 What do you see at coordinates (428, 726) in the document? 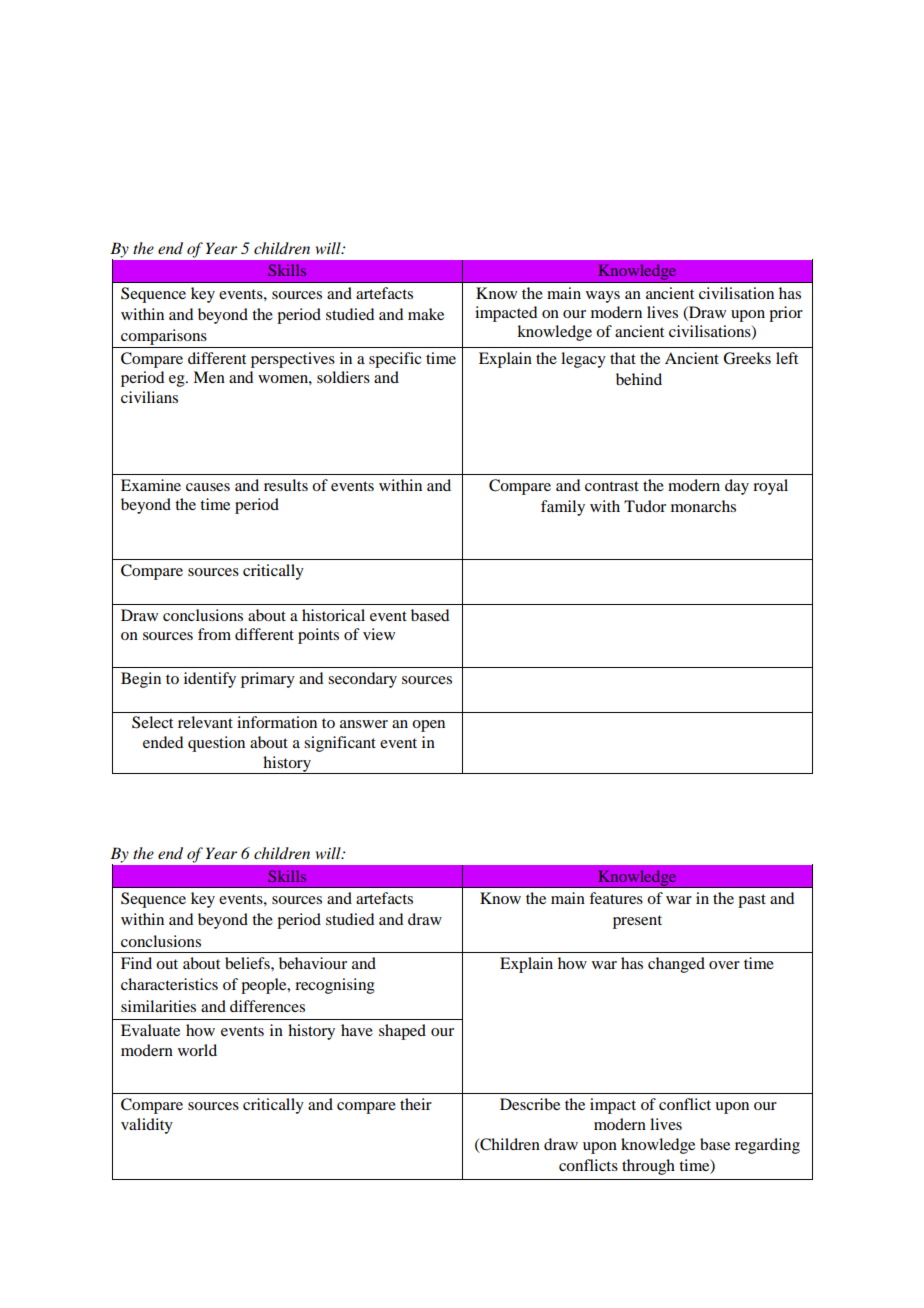
I see `open` at bounding box center [428, 726].
